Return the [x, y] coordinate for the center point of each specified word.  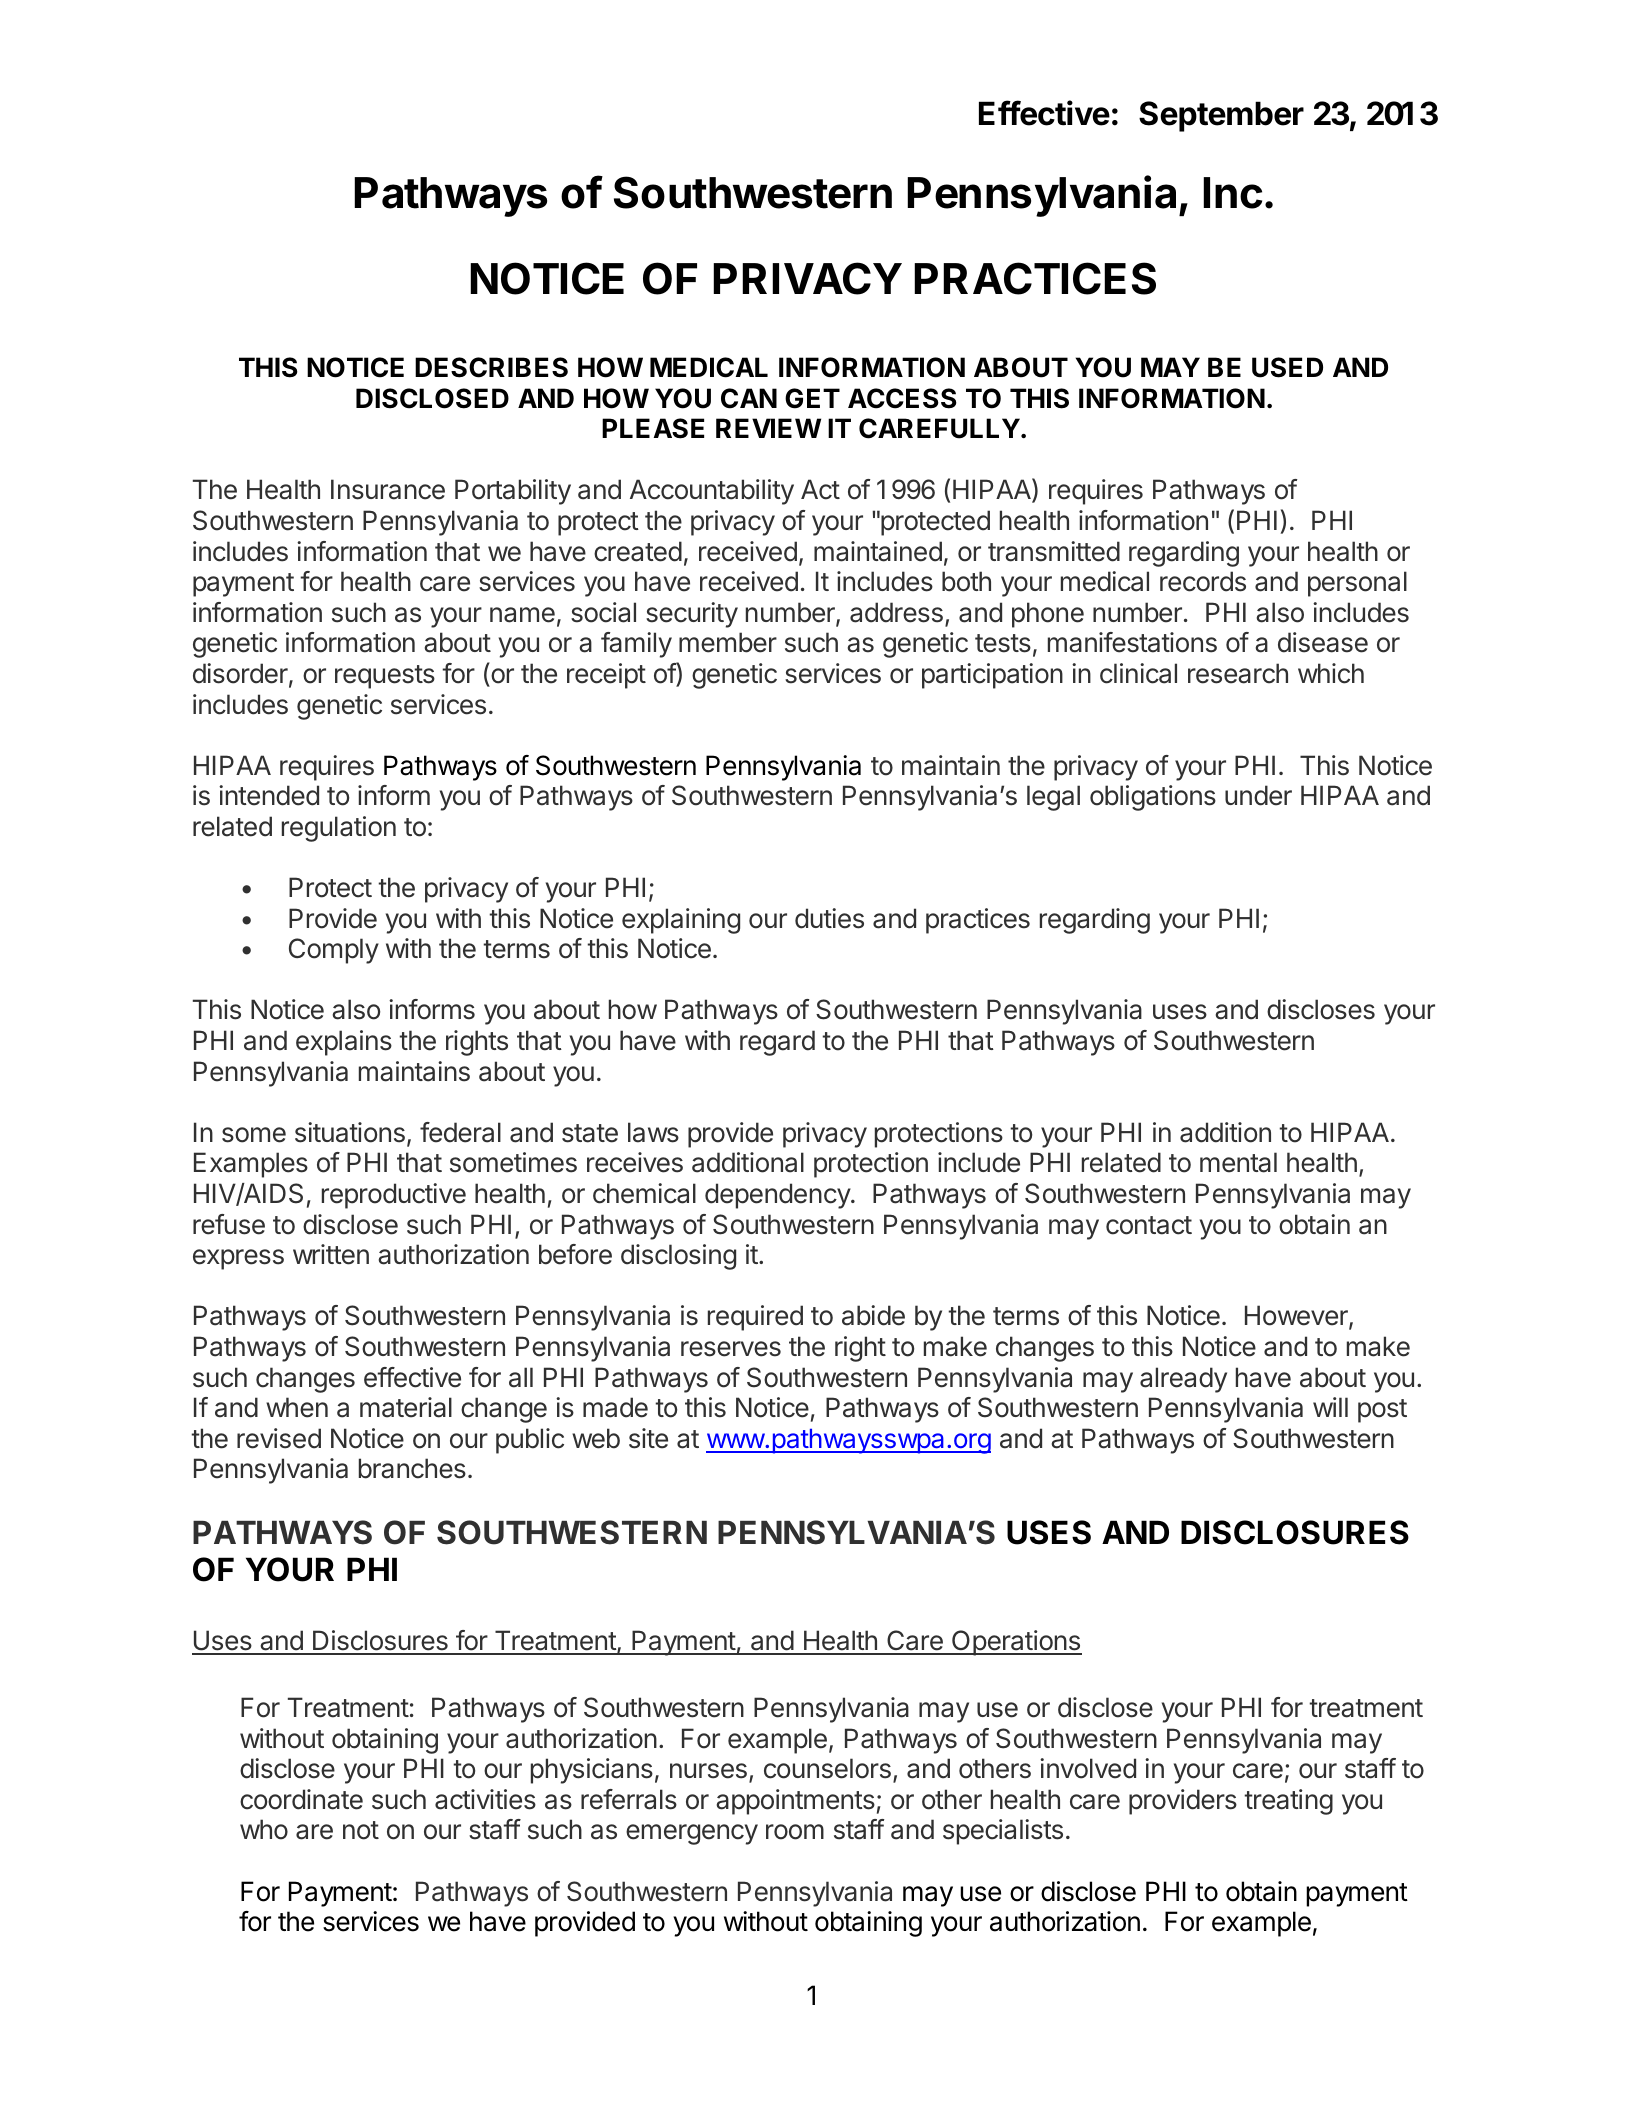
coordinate [301, 1799]
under [1258, 795]
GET [812, 398]
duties [829, 918]
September [1221, 116]
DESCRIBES [491, 367]
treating [1288, 1802]
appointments [795, 1802]
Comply [334, 951]
